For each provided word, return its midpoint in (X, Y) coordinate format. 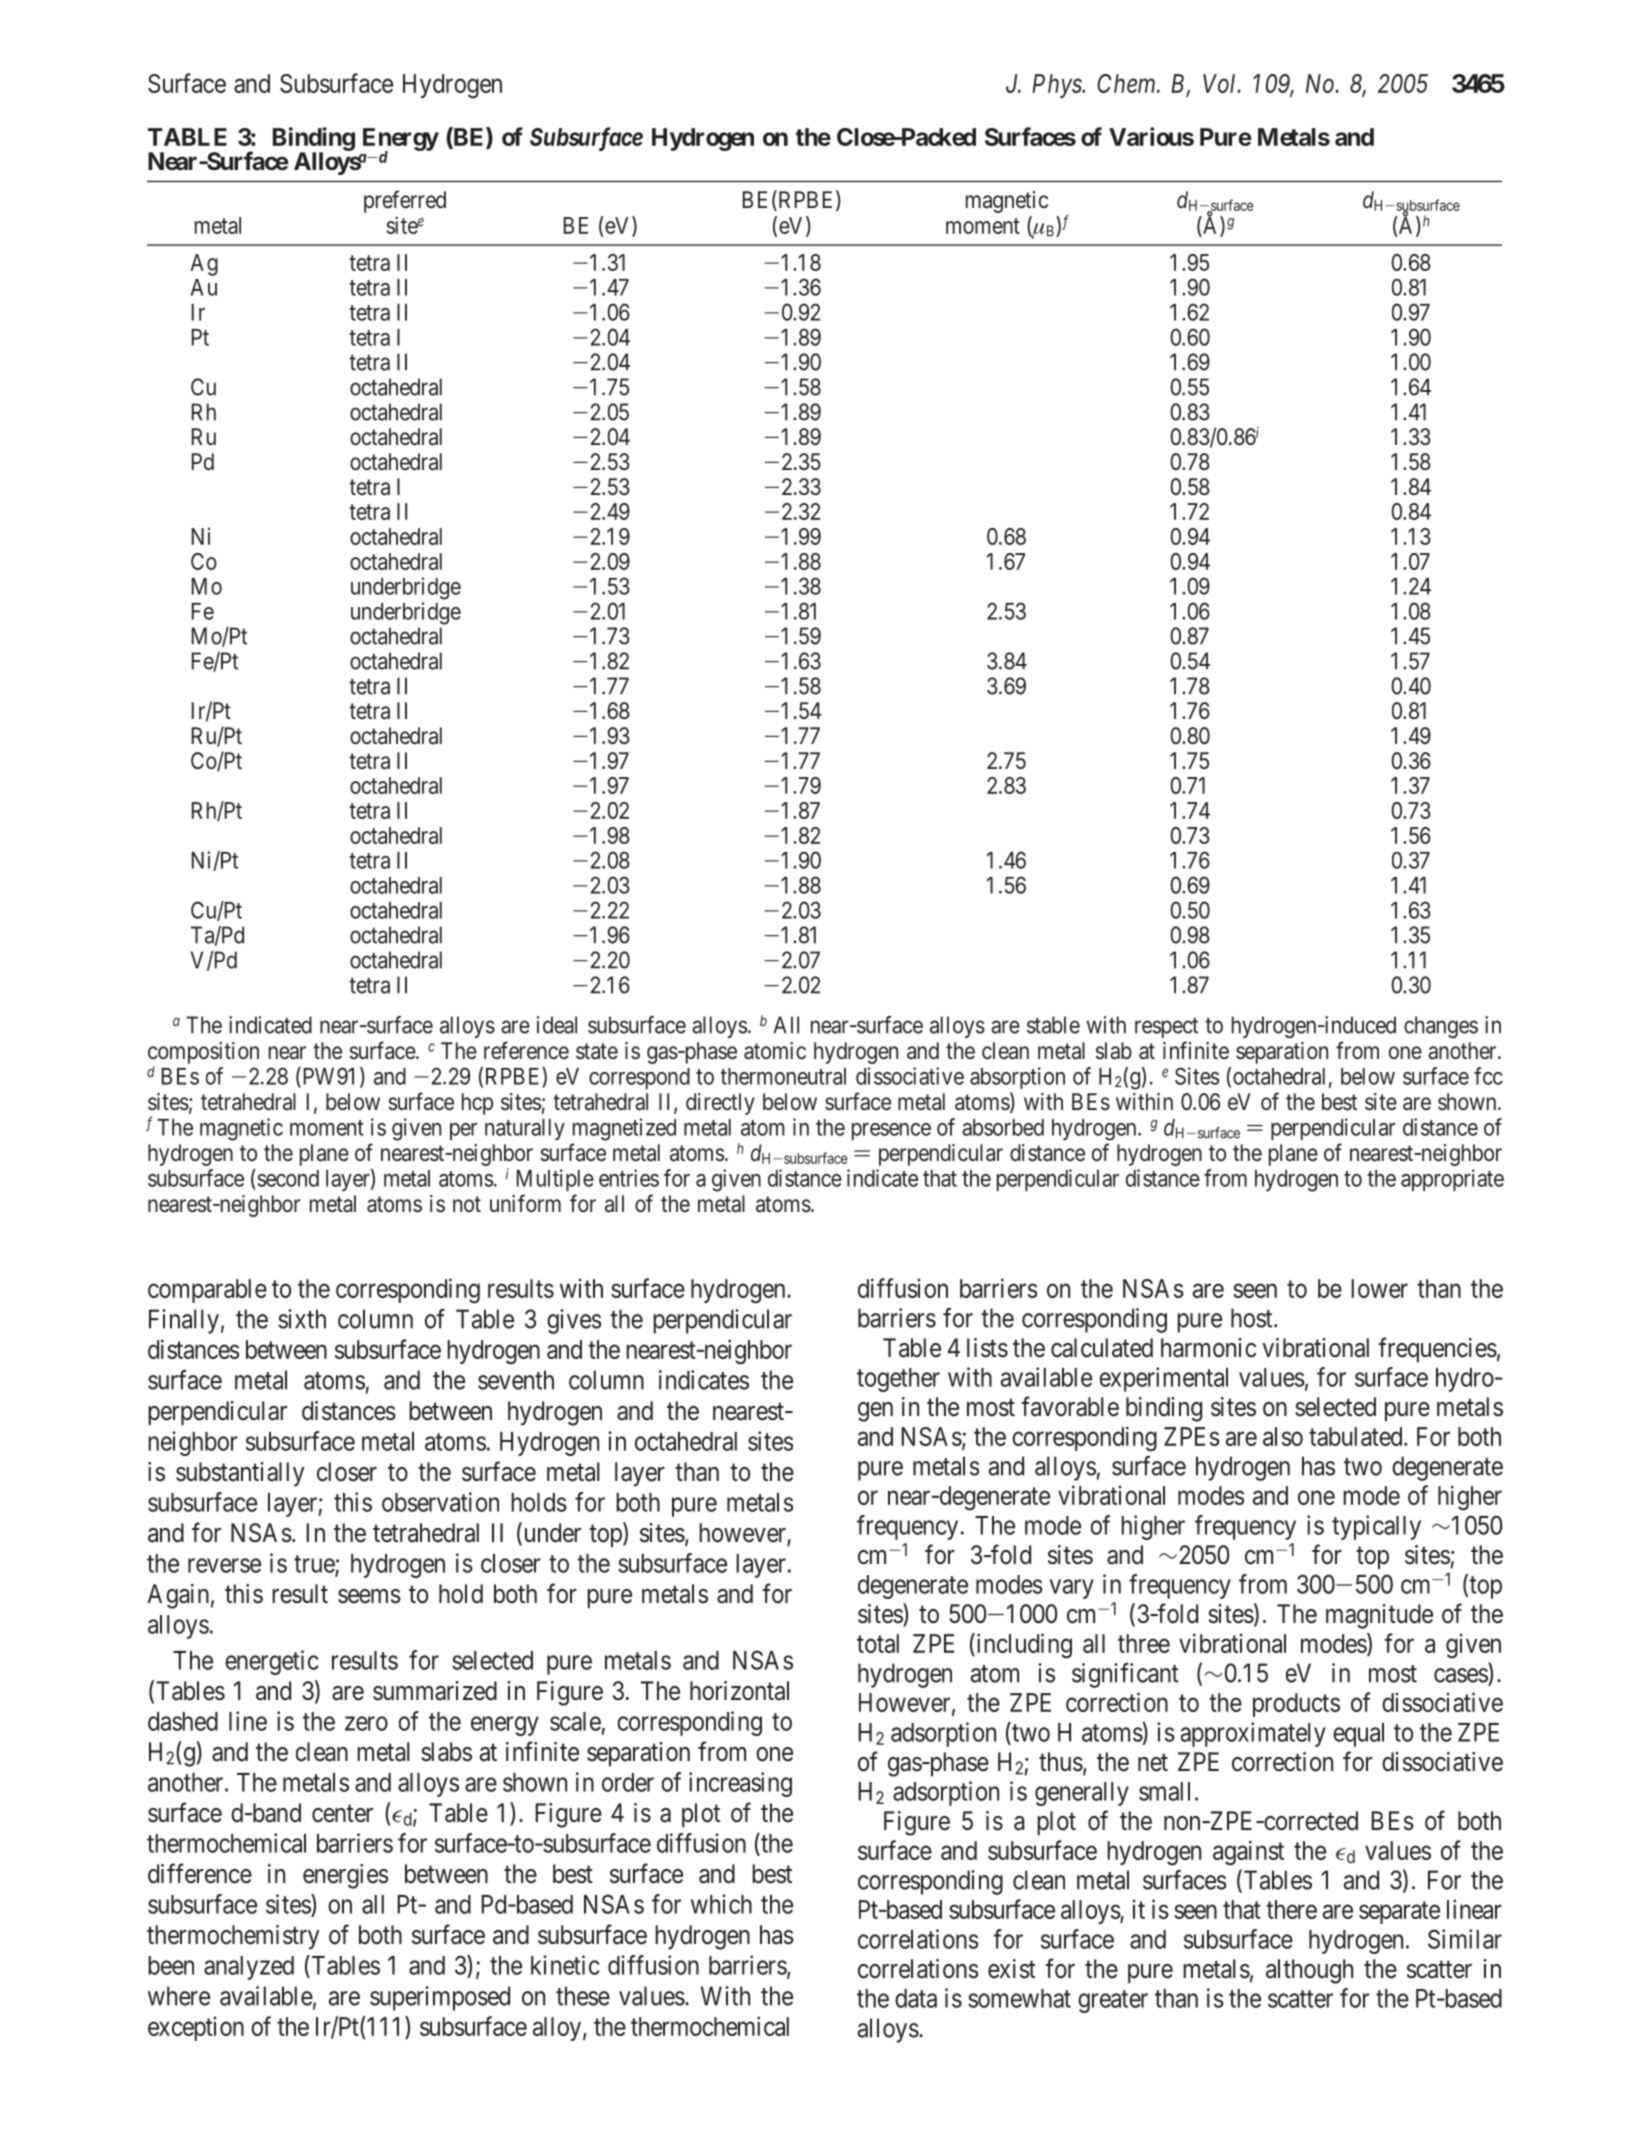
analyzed (249, 1968)
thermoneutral (783, 1076)
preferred (405, 201)
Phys (1057, 86)
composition (203, 1053)
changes (1441, 1027)
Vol (1221, 83)
